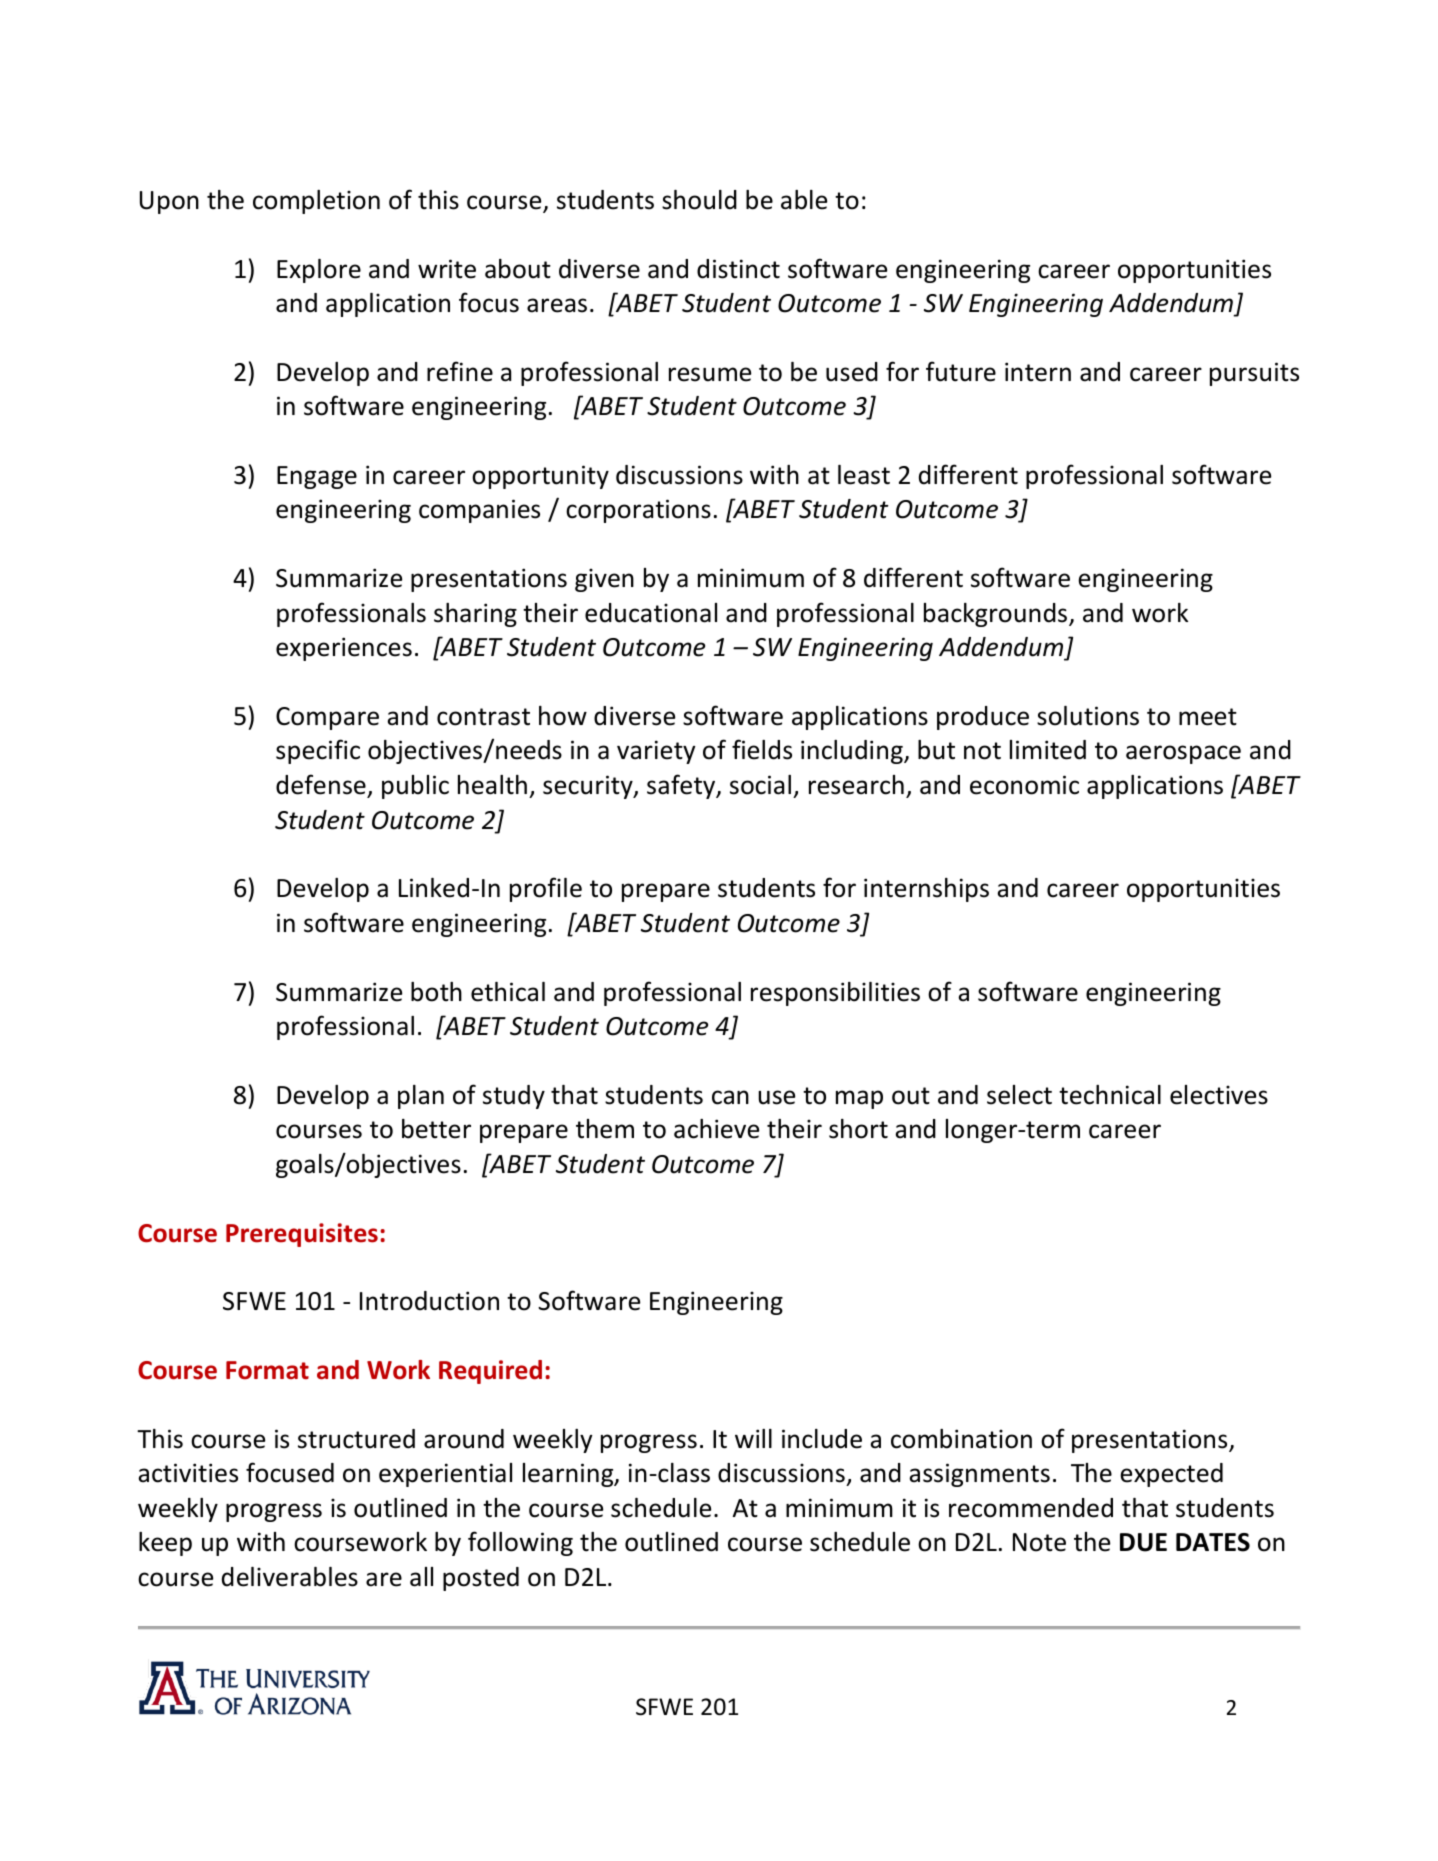 This screenshot has height=1861, width=1438. I want to click on keep, so click(165, 1544).
